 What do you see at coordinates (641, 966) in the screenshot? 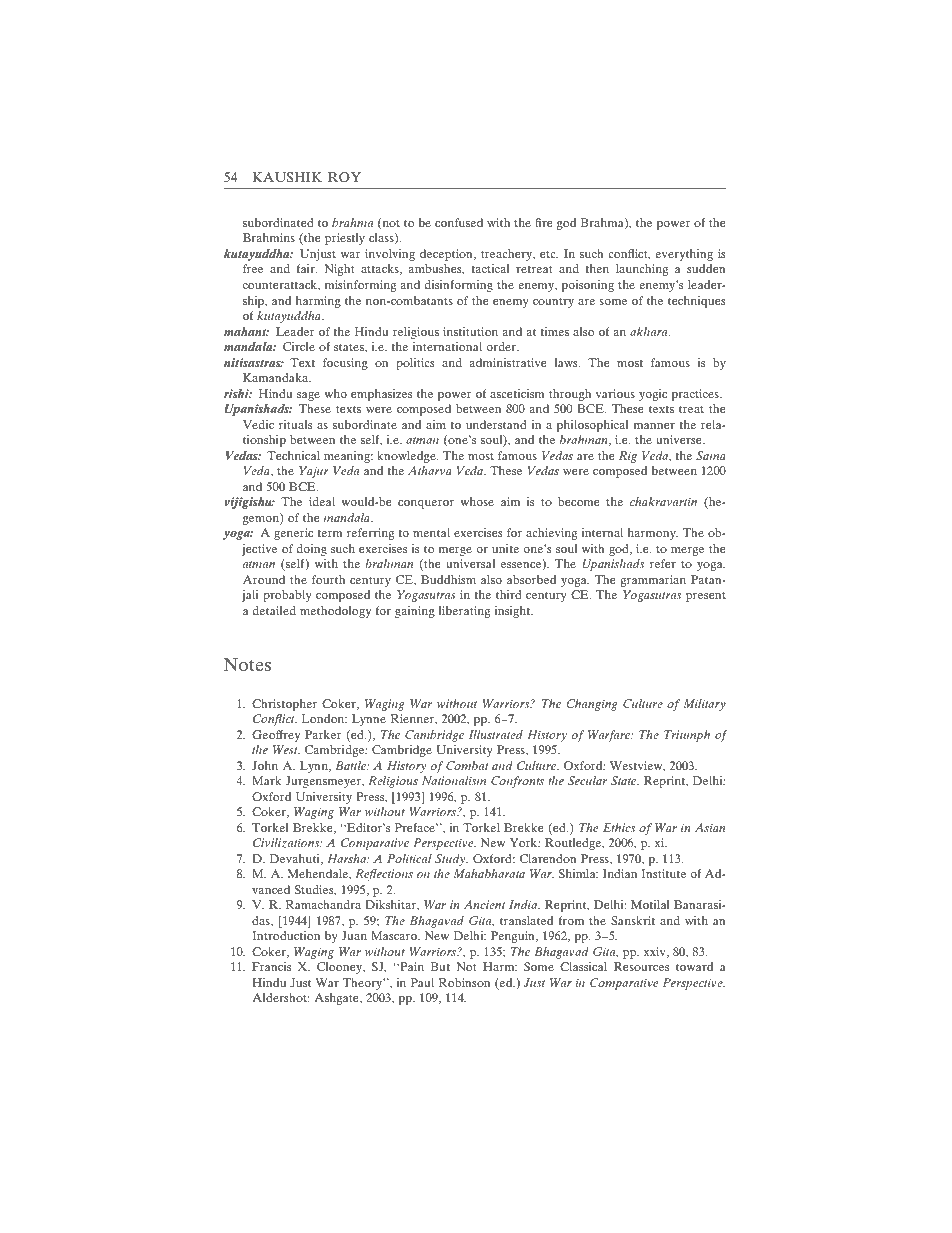
I see `Resources` at bounding box center [641, 966].
